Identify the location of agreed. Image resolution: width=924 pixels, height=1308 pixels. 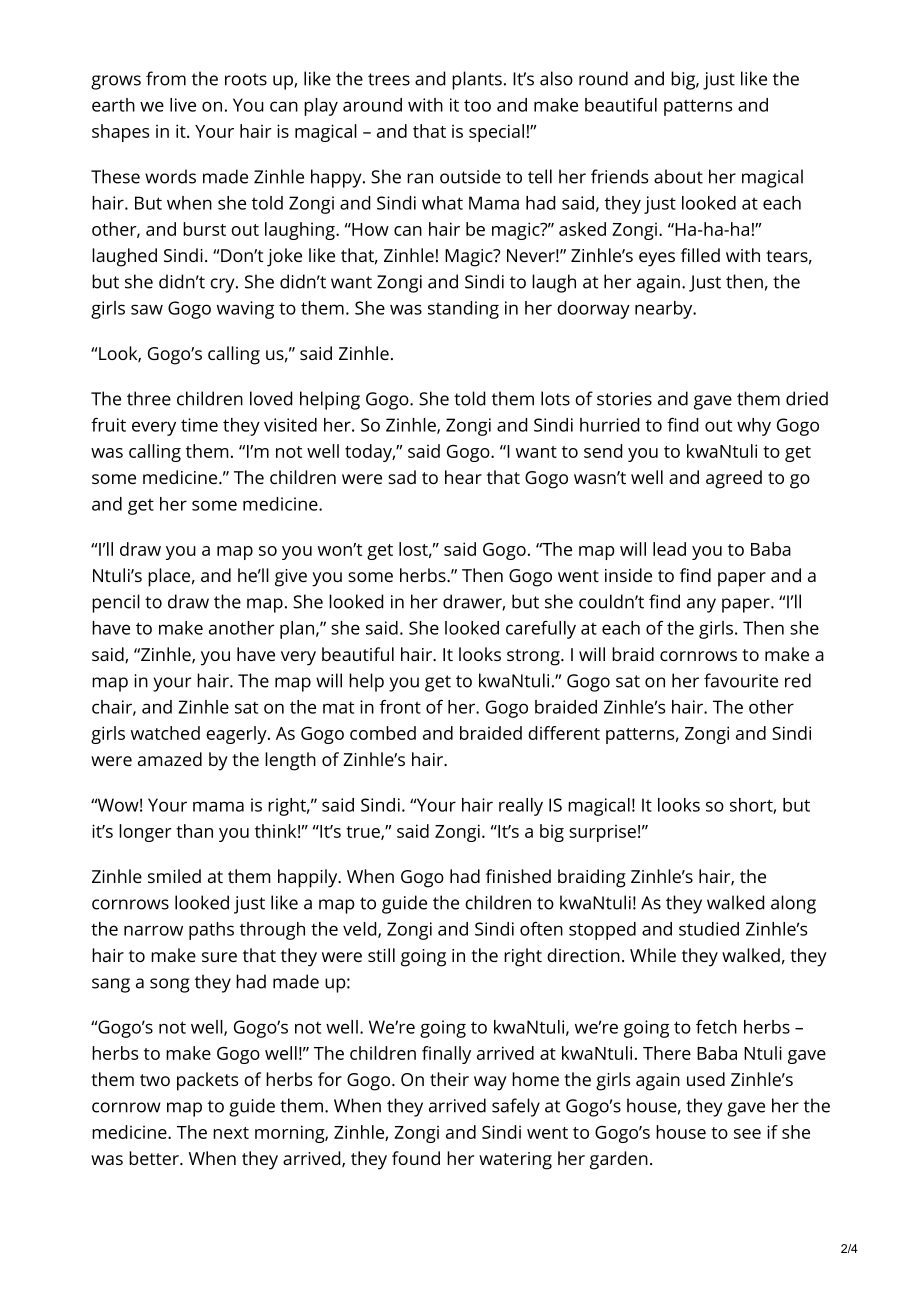
(734, 479).
